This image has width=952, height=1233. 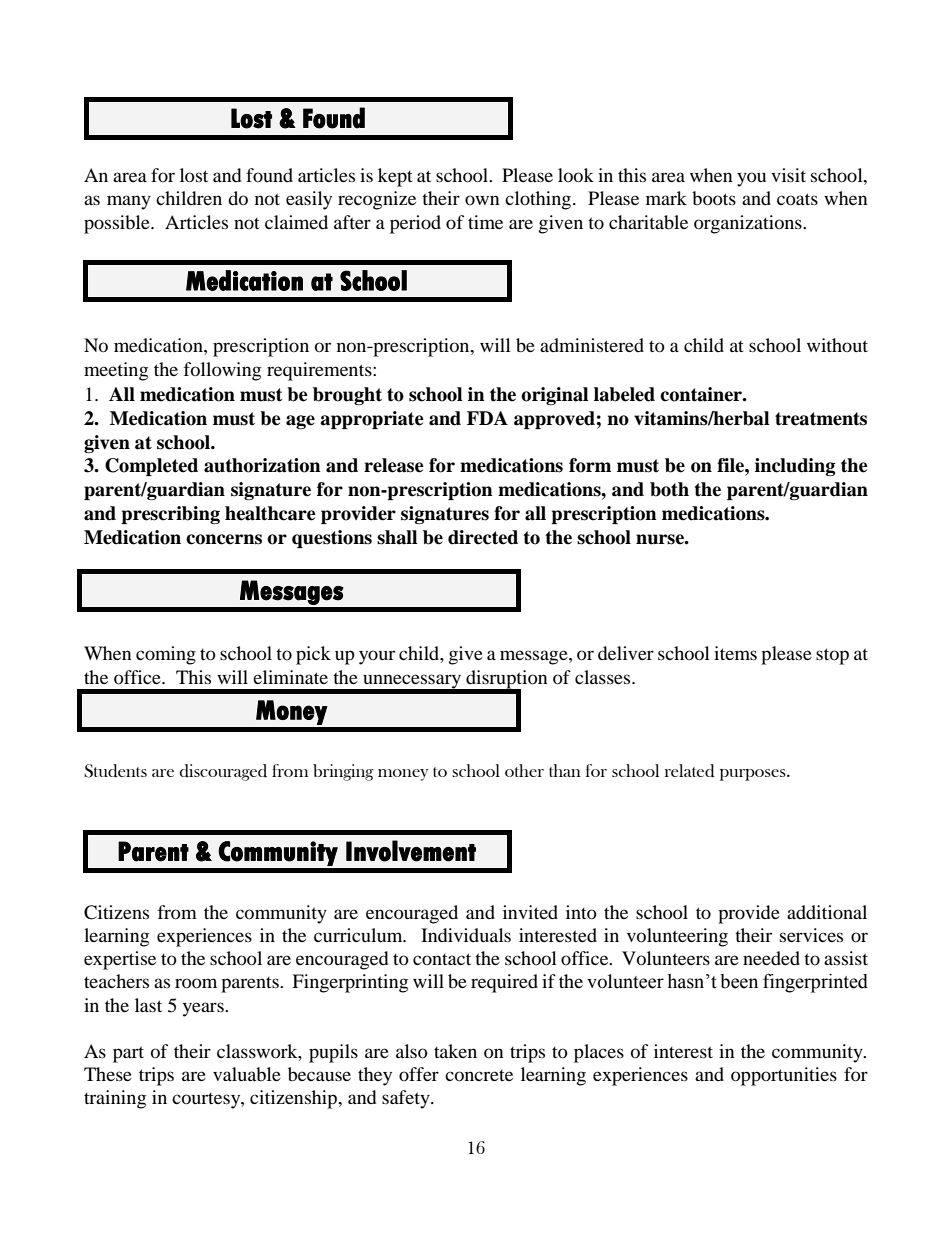 What do you see at coordinates (129, 202) in the image?
I see `many` at bounding box center [129, 202].
